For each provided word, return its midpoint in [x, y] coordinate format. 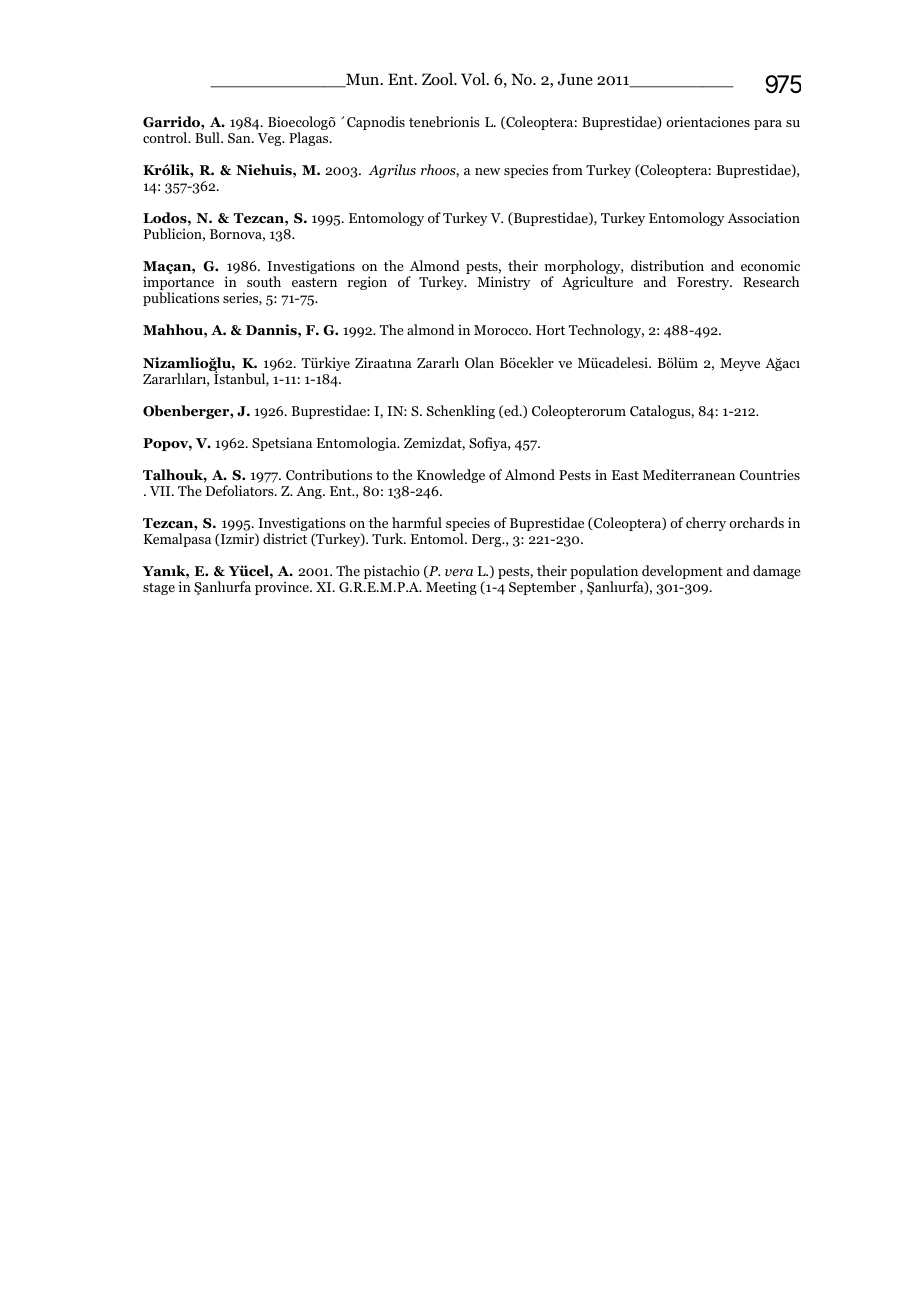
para [768, 125]
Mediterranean [689, 474]
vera [459, 572]
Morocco [502, 330]
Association [764, 217]
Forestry [704, 283]
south [264, 281]
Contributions [329, 474]
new [487, 171]
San [240, 138]
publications [181, 299]
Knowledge [451, 476]
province [283, 588]
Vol [474, 79]
